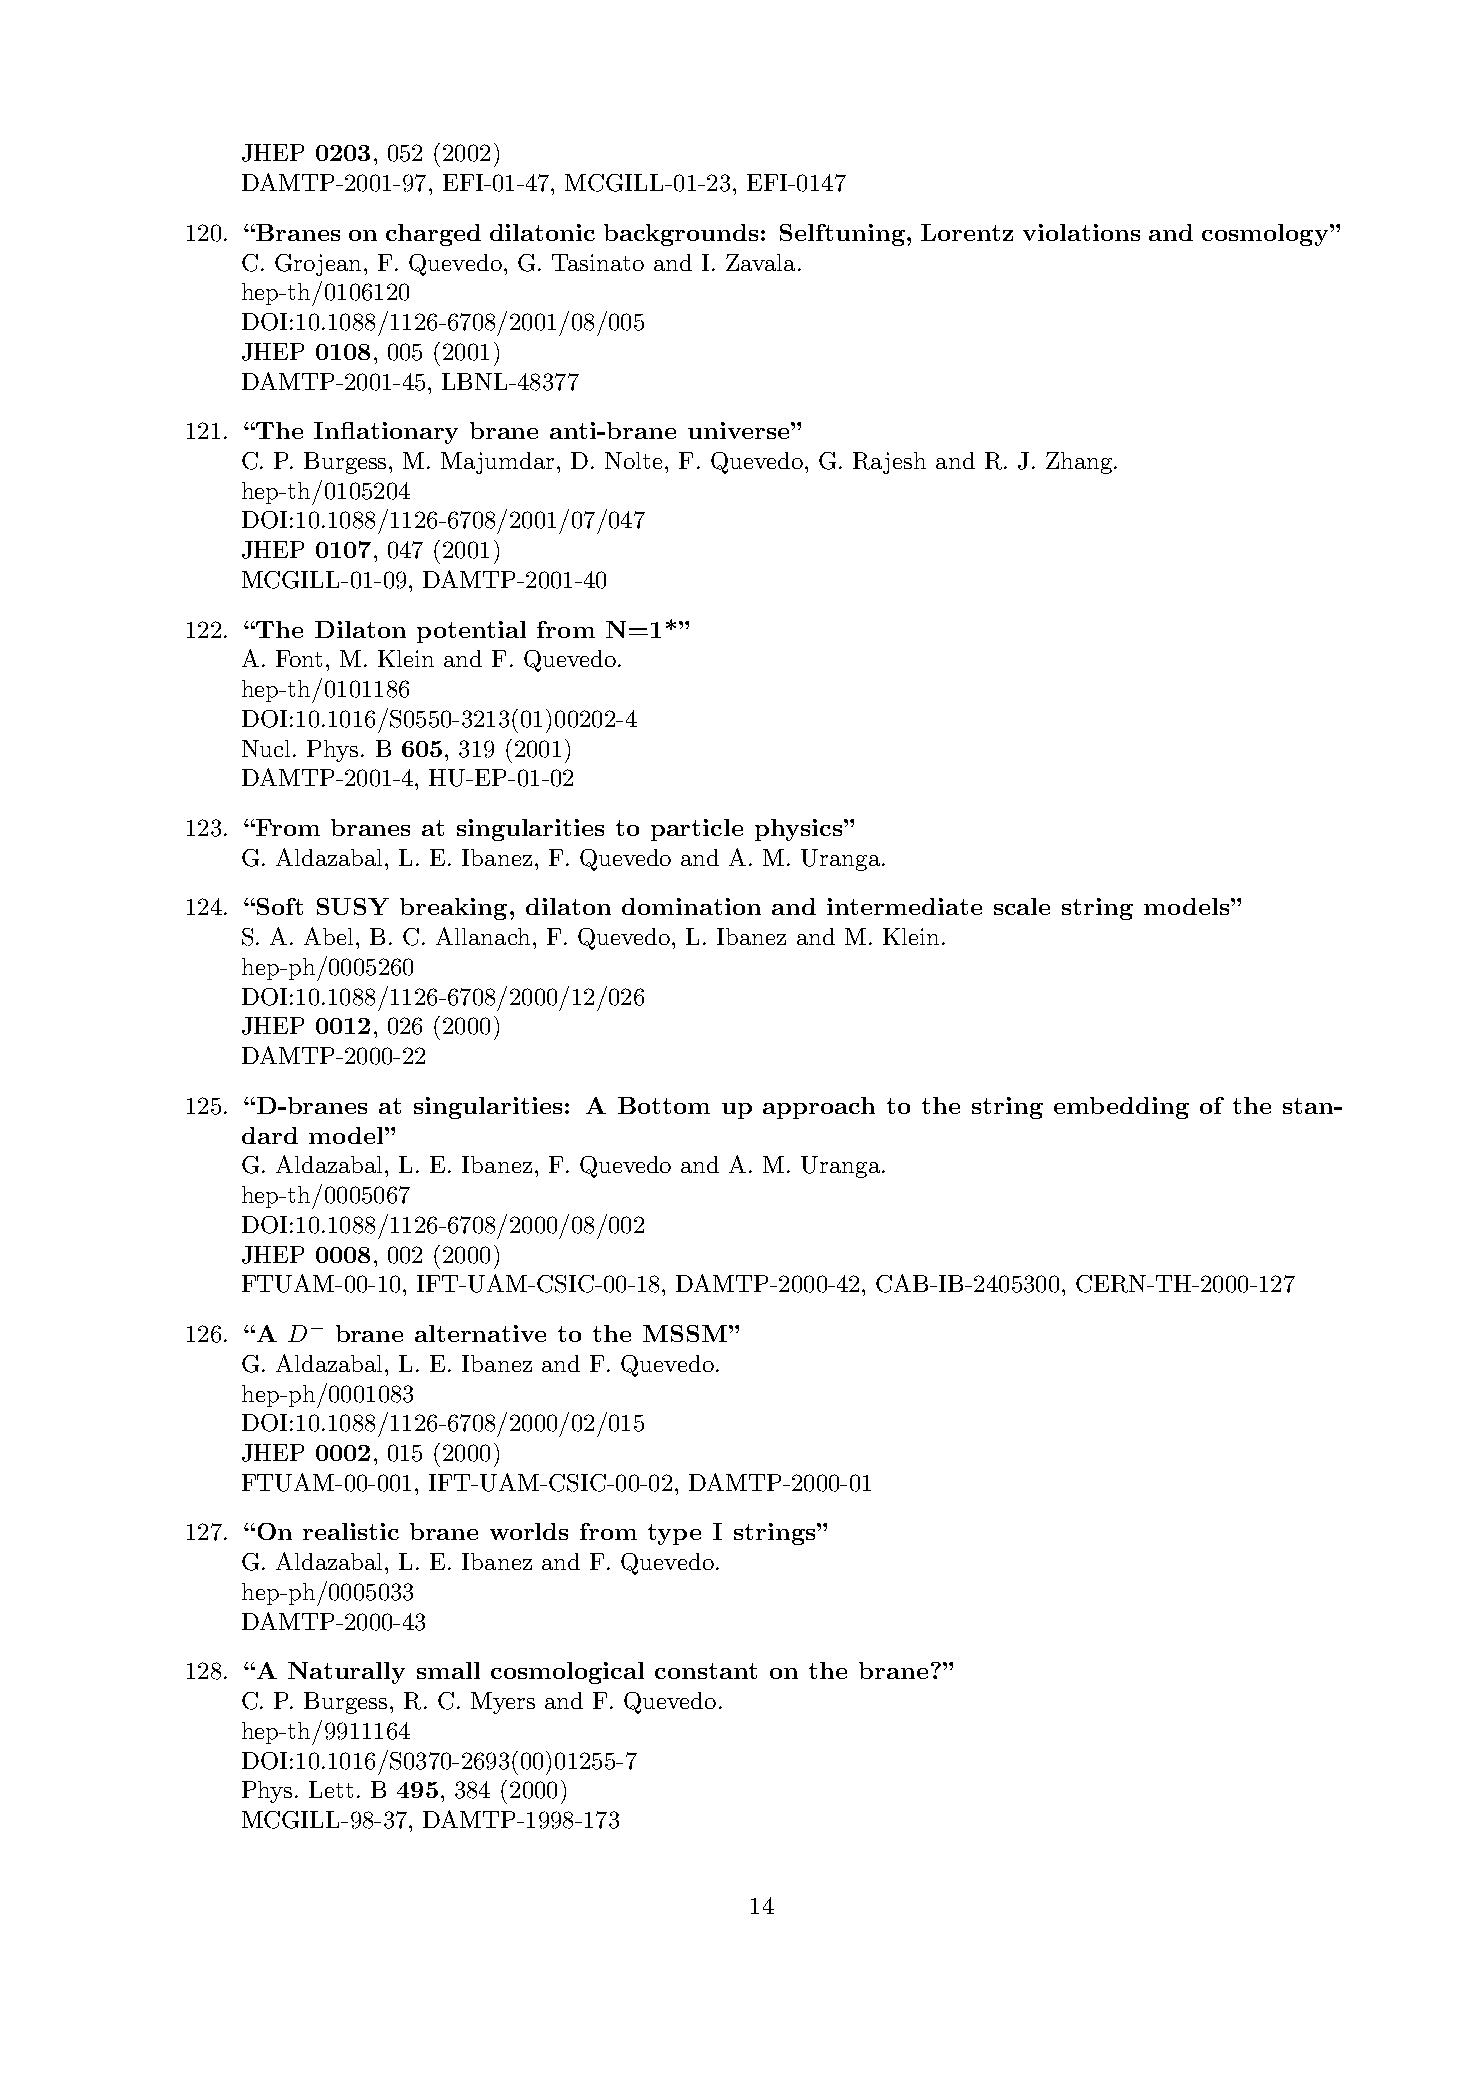 Image resolution: width=1482 pixels, height=2096 pixels. I want to click on approach, so click(819, 1108).
